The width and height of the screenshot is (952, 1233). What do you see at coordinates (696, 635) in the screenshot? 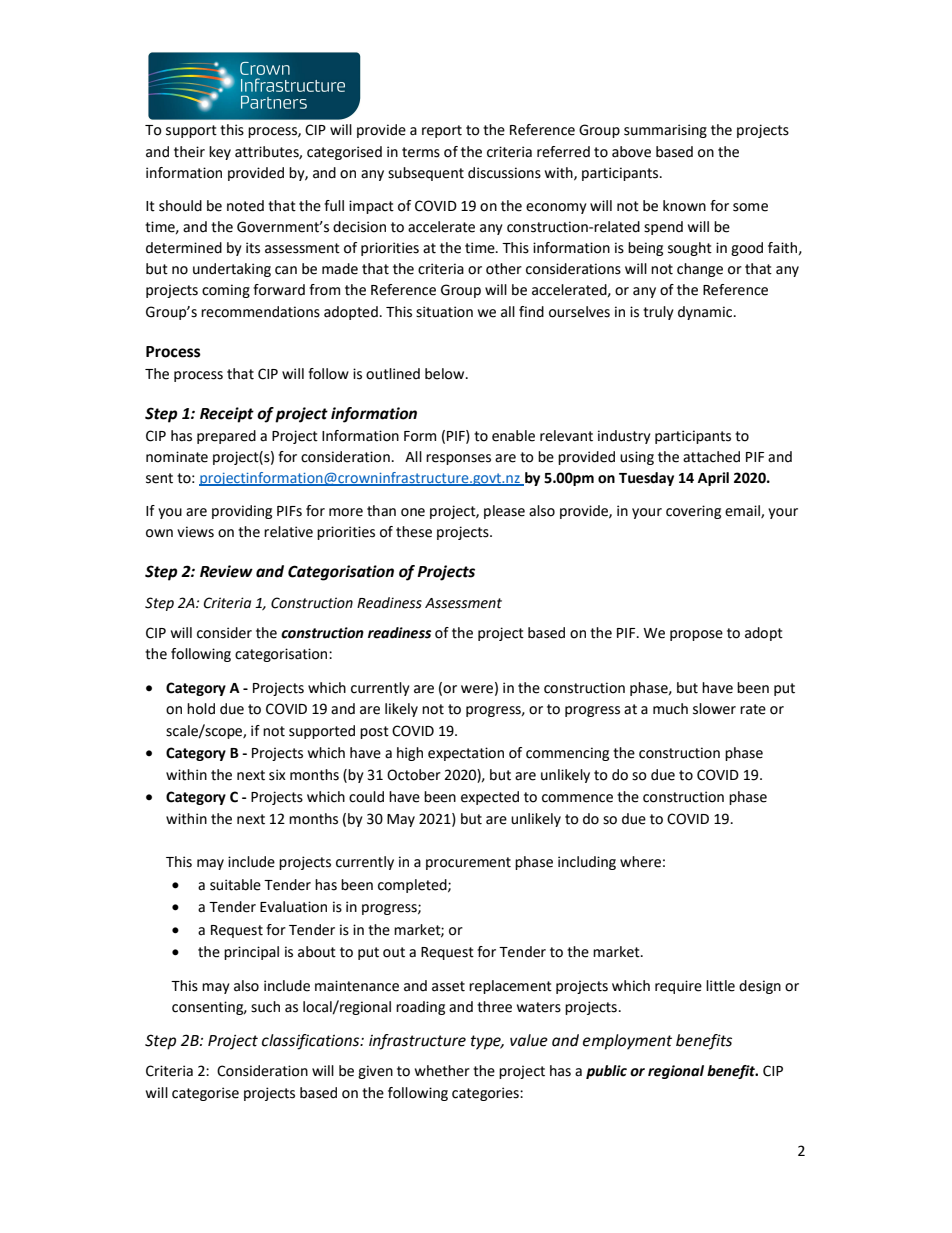
I see `propose` at bounding box center [696, 635].
